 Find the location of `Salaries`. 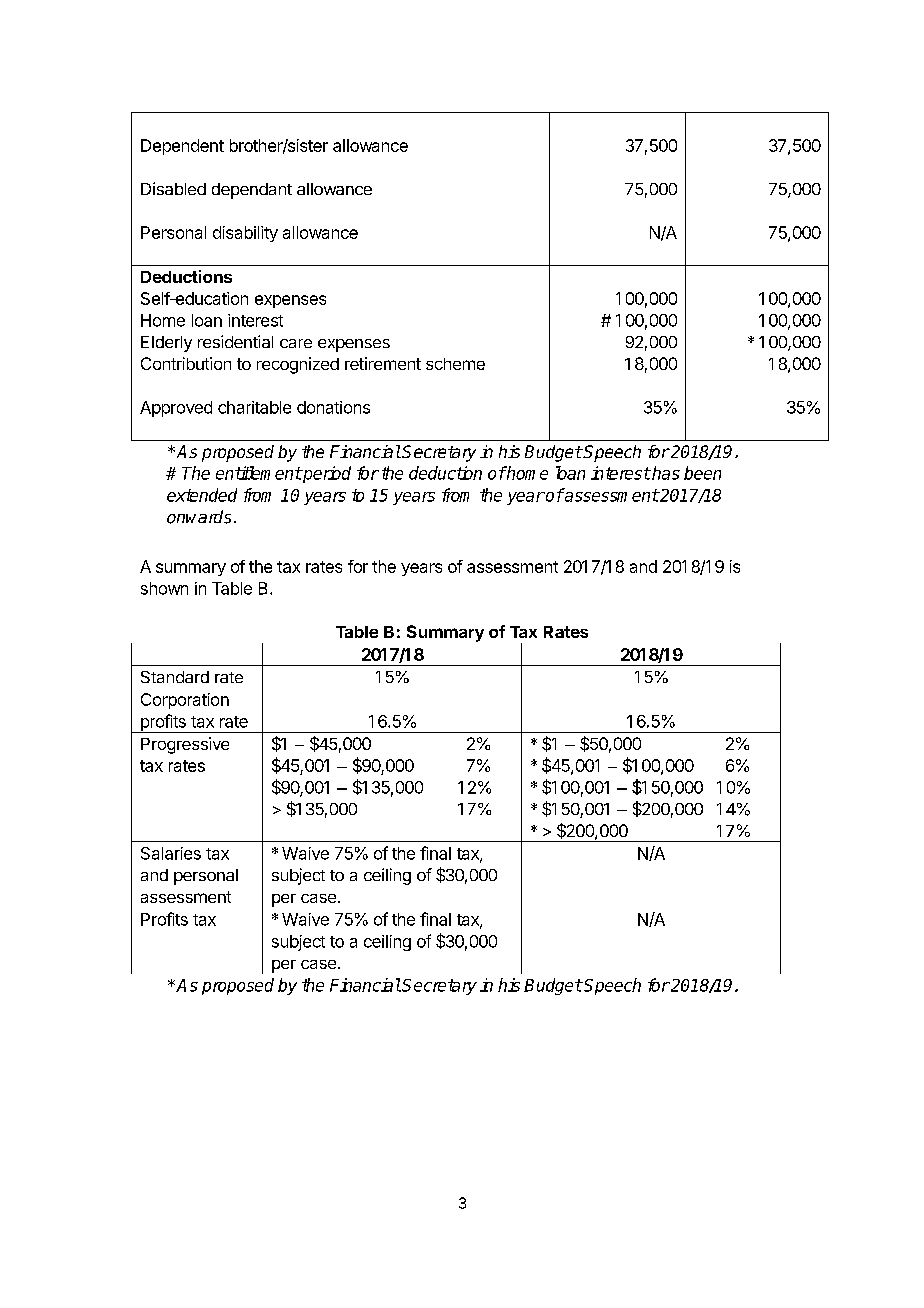

Salaries is located at coordinates (171, 853).
